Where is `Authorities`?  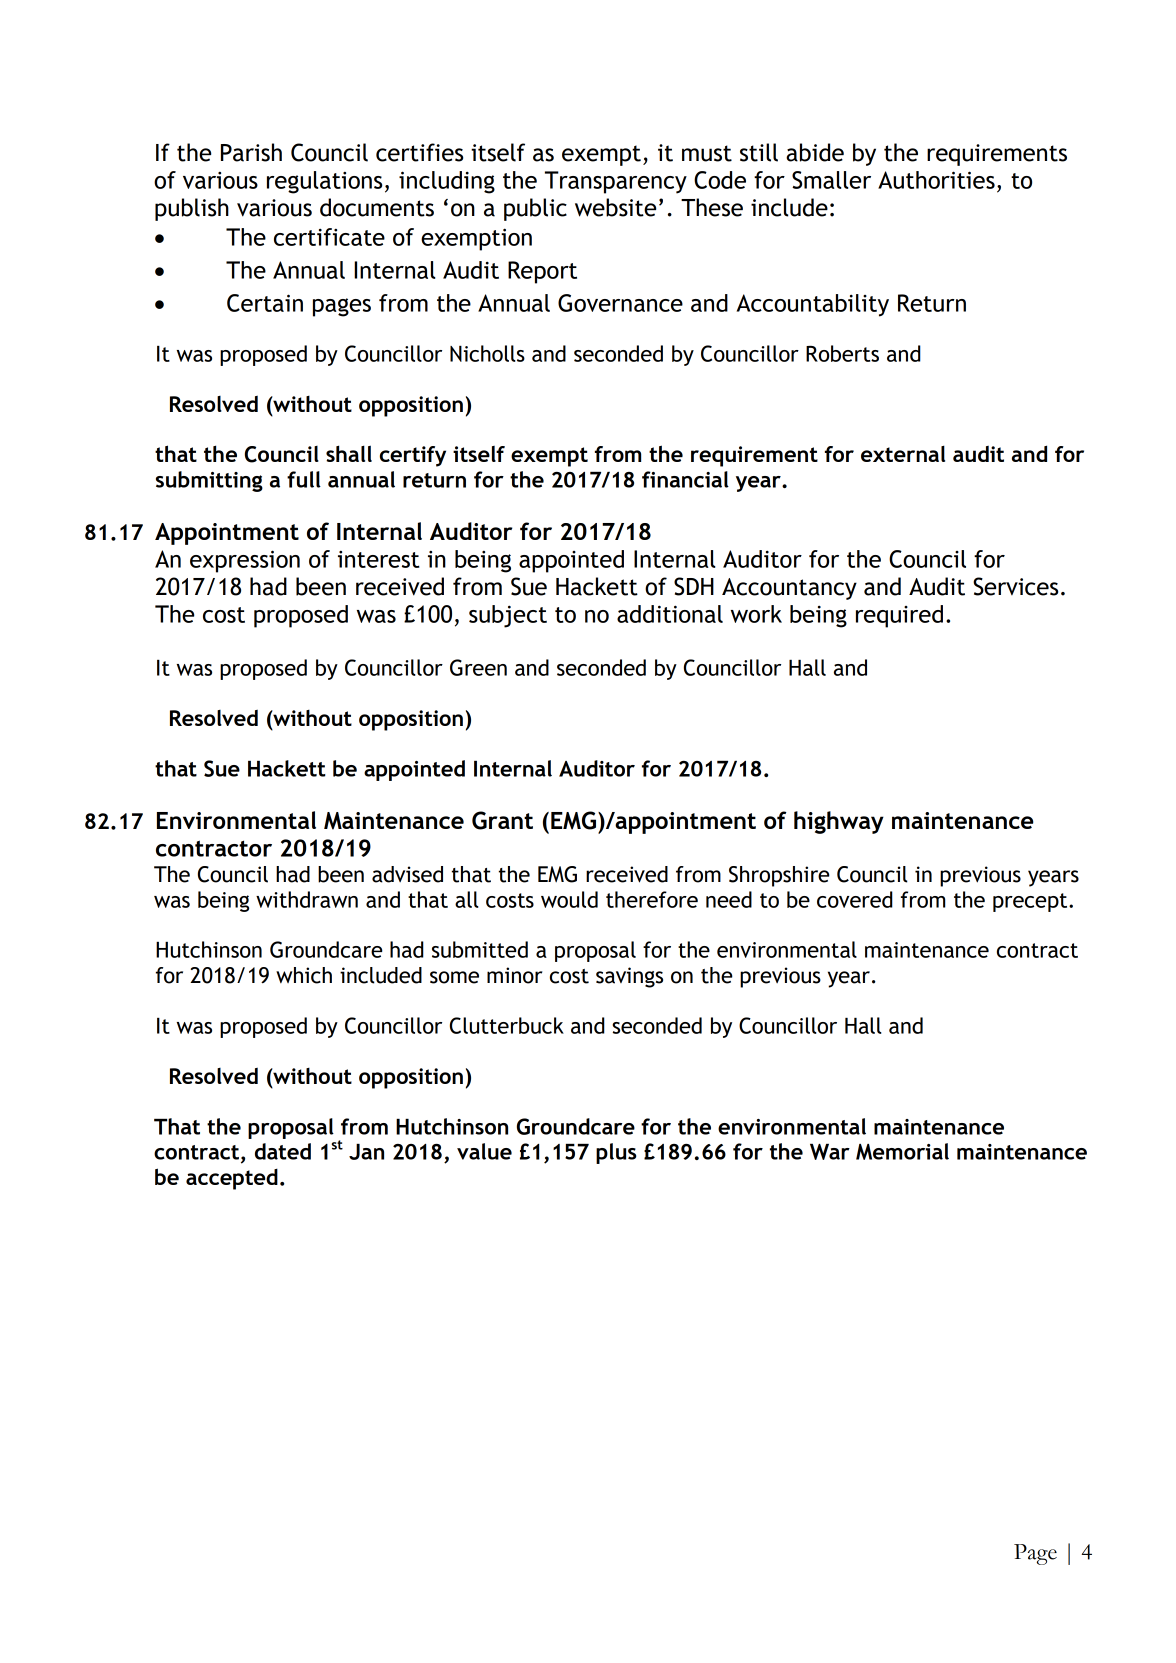
Authorities is located at coordinates (936, 180).
